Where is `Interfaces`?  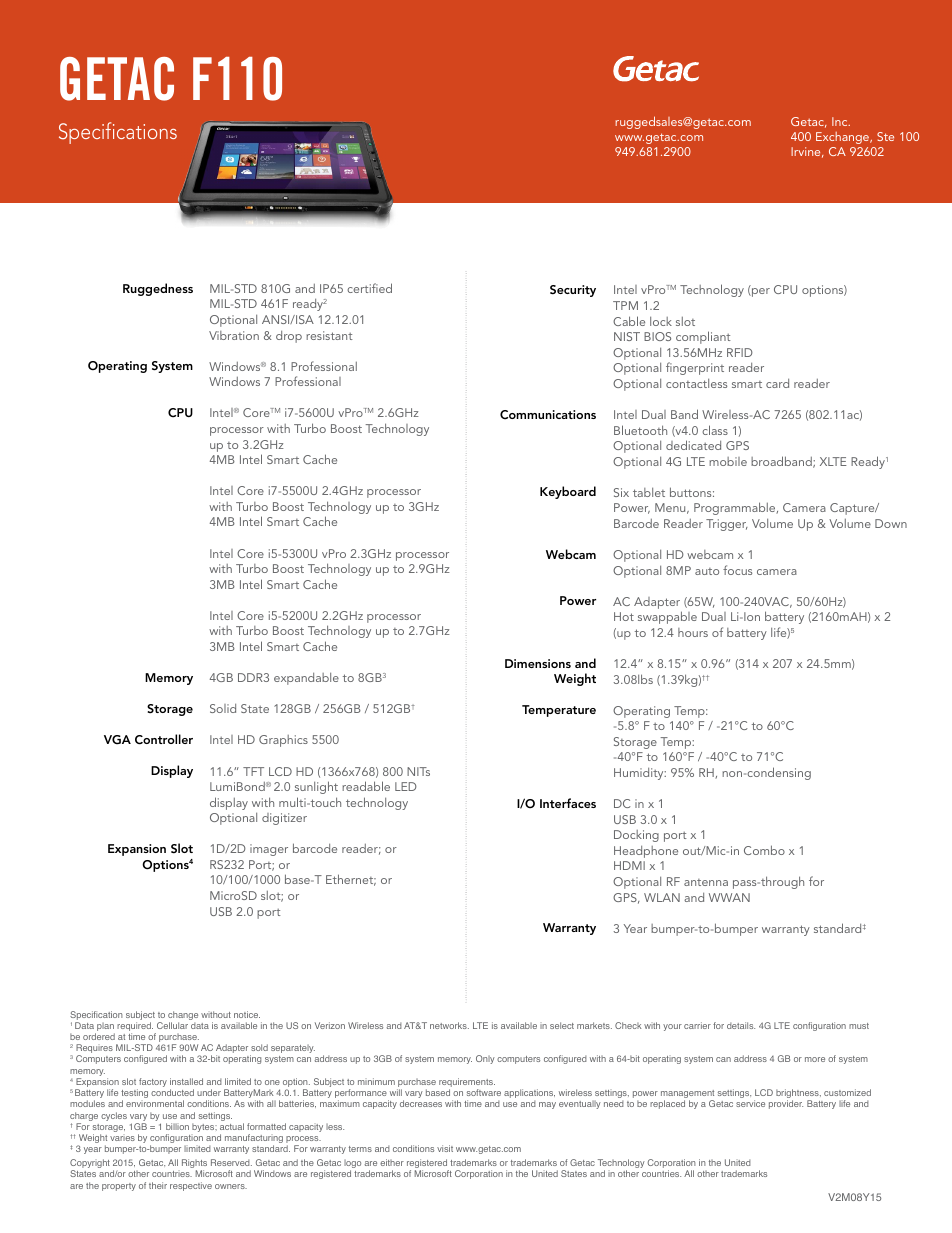
Interfaces is located at coordinates (568, 803).
